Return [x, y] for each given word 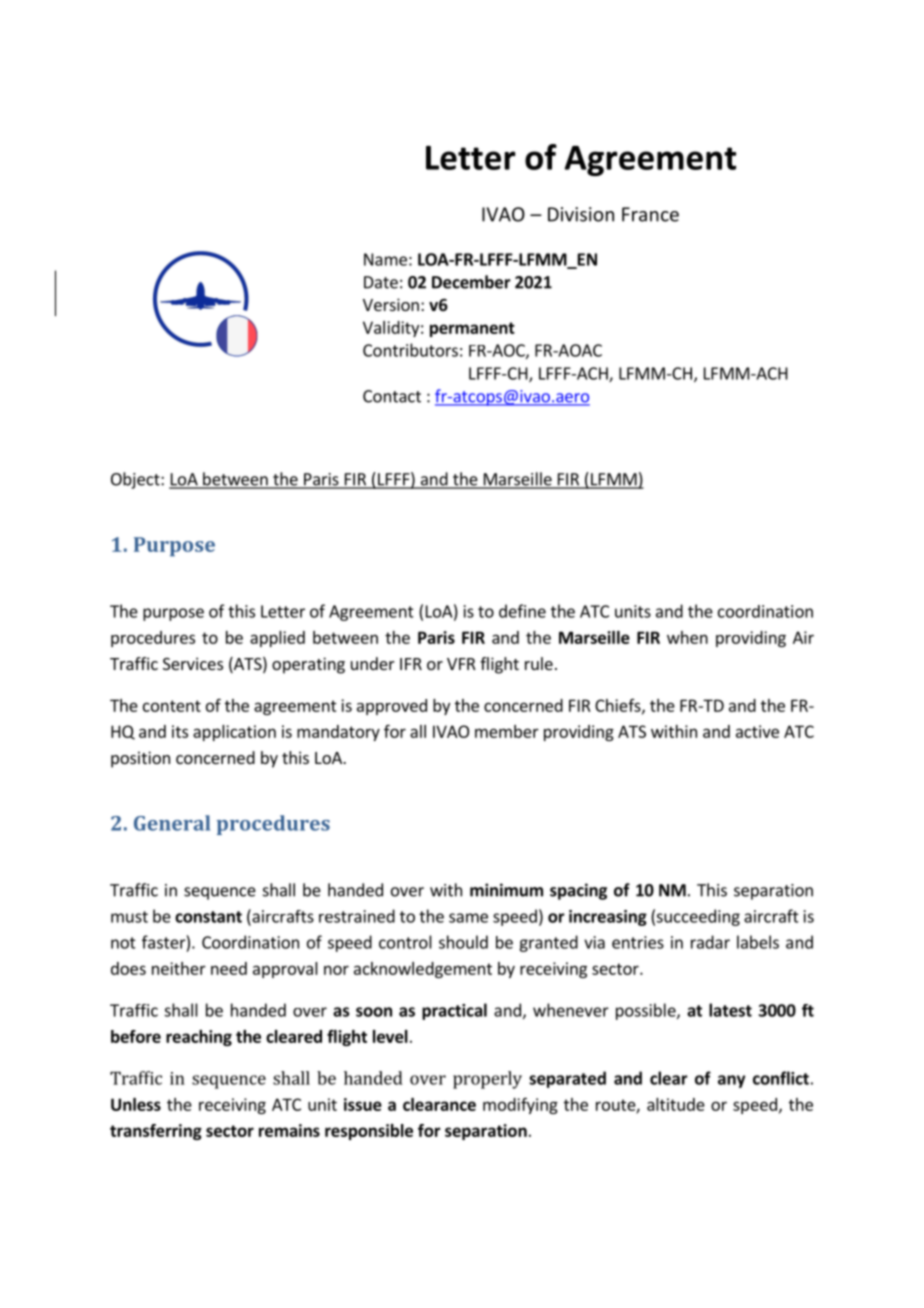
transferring [156, 1132]
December [471, 282]
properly [487, 1080]
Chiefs [619, 706]
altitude [676, 1104]
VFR [461, 664]
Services [193, 663]
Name [385, 259]
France [650, 214]
